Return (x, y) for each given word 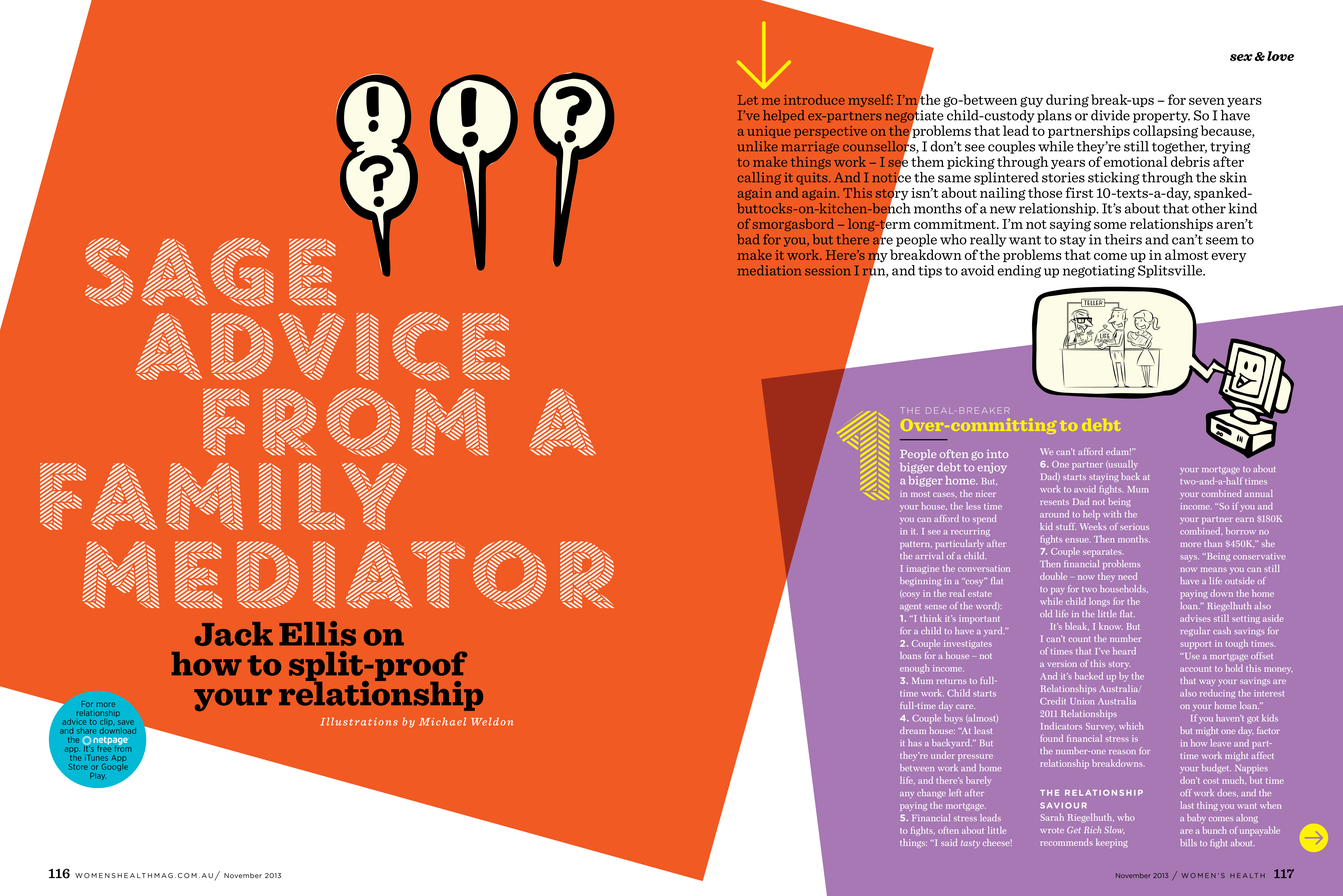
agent (910, 607)
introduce (814, 99)
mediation (769, 270)
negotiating (1099, 271)
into (997, 454)
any (907, 794)
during (1067, 101)
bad (748, 239)
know (1111, 626)
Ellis (317, 633)
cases (945, 495)
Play (98, 776)
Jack (234, 634)
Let (748, 100)
